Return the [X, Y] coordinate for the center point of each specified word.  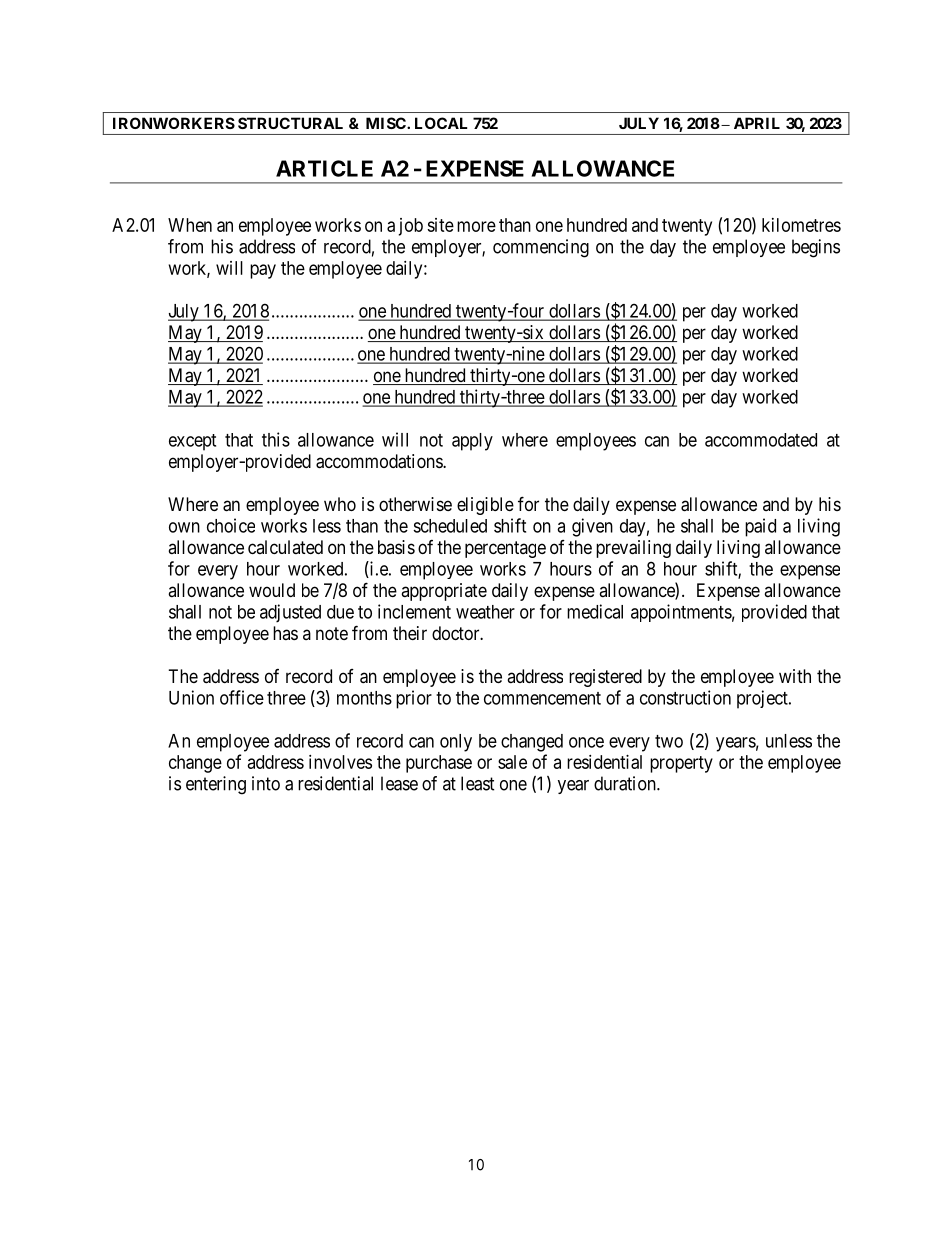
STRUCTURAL [290, 123]
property [681, 764]
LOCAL [441, 123]
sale [512, 762]
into [266, 783]
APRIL [757, 123]
